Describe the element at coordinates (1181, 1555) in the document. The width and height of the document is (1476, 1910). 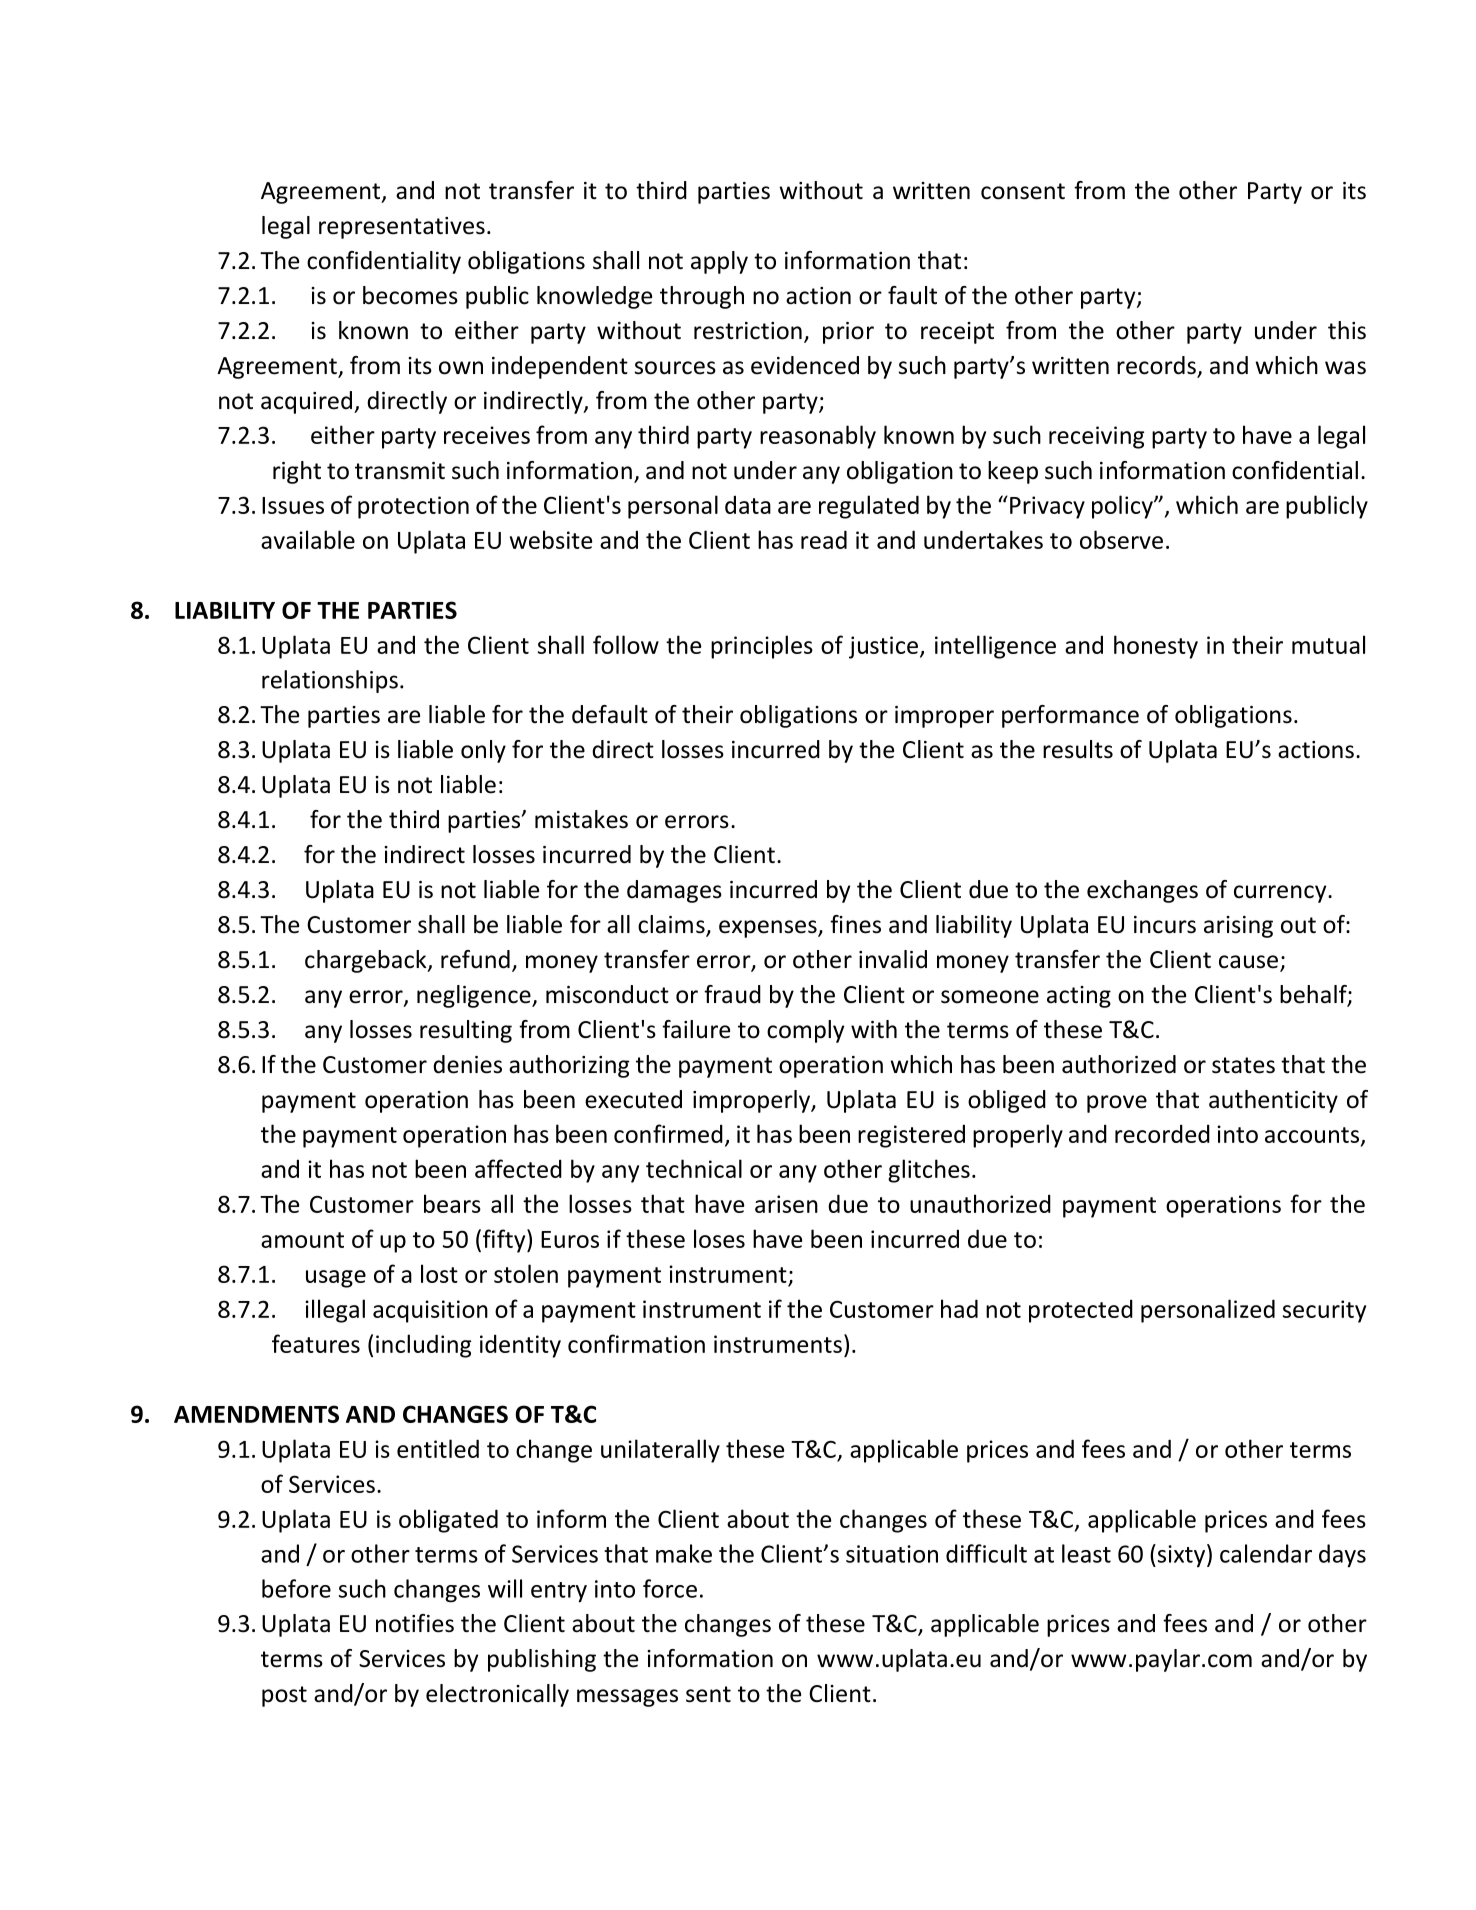
I see `sixty` at that location.
